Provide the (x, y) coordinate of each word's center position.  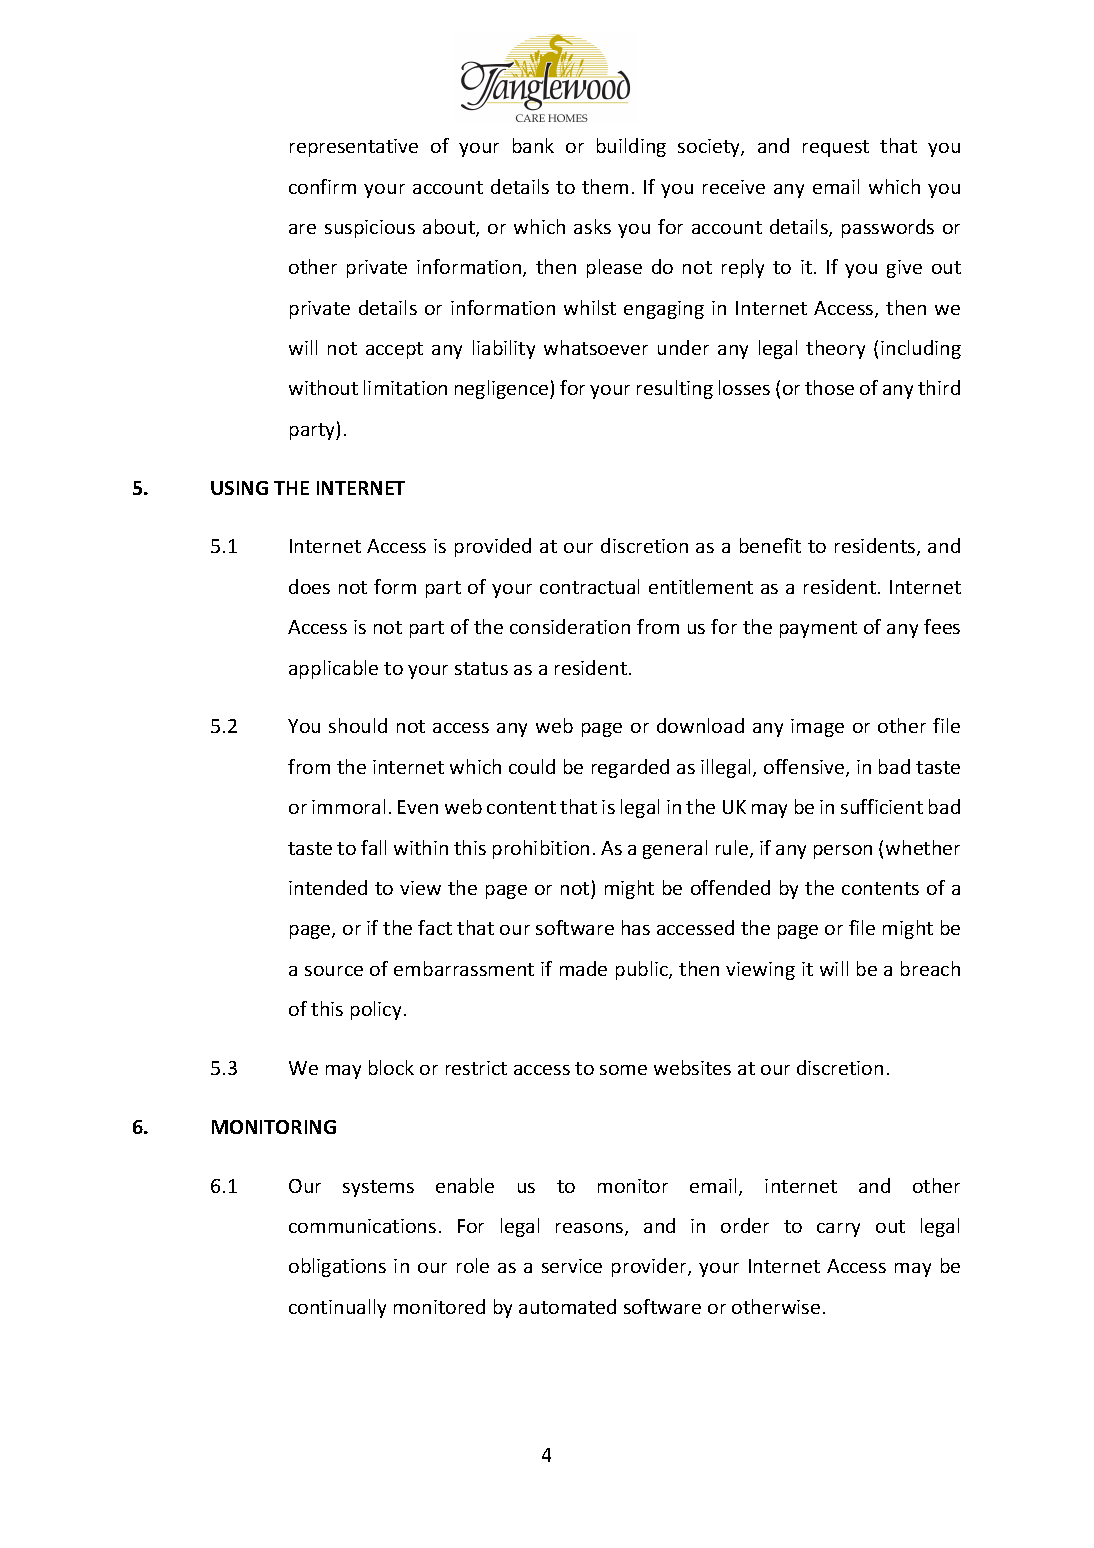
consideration (570, 626)
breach (930, 968)
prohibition (541, 849)
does (309, 586)
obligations (337, 1267)
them (605, 186)
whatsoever (596, 347)
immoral (348, 806)
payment (818, 629)
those (829, 387)
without (323, 387)
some (623, 1070)
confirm (322, 186)
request (836, 148)
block (391, 1067)
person (843, 852)
